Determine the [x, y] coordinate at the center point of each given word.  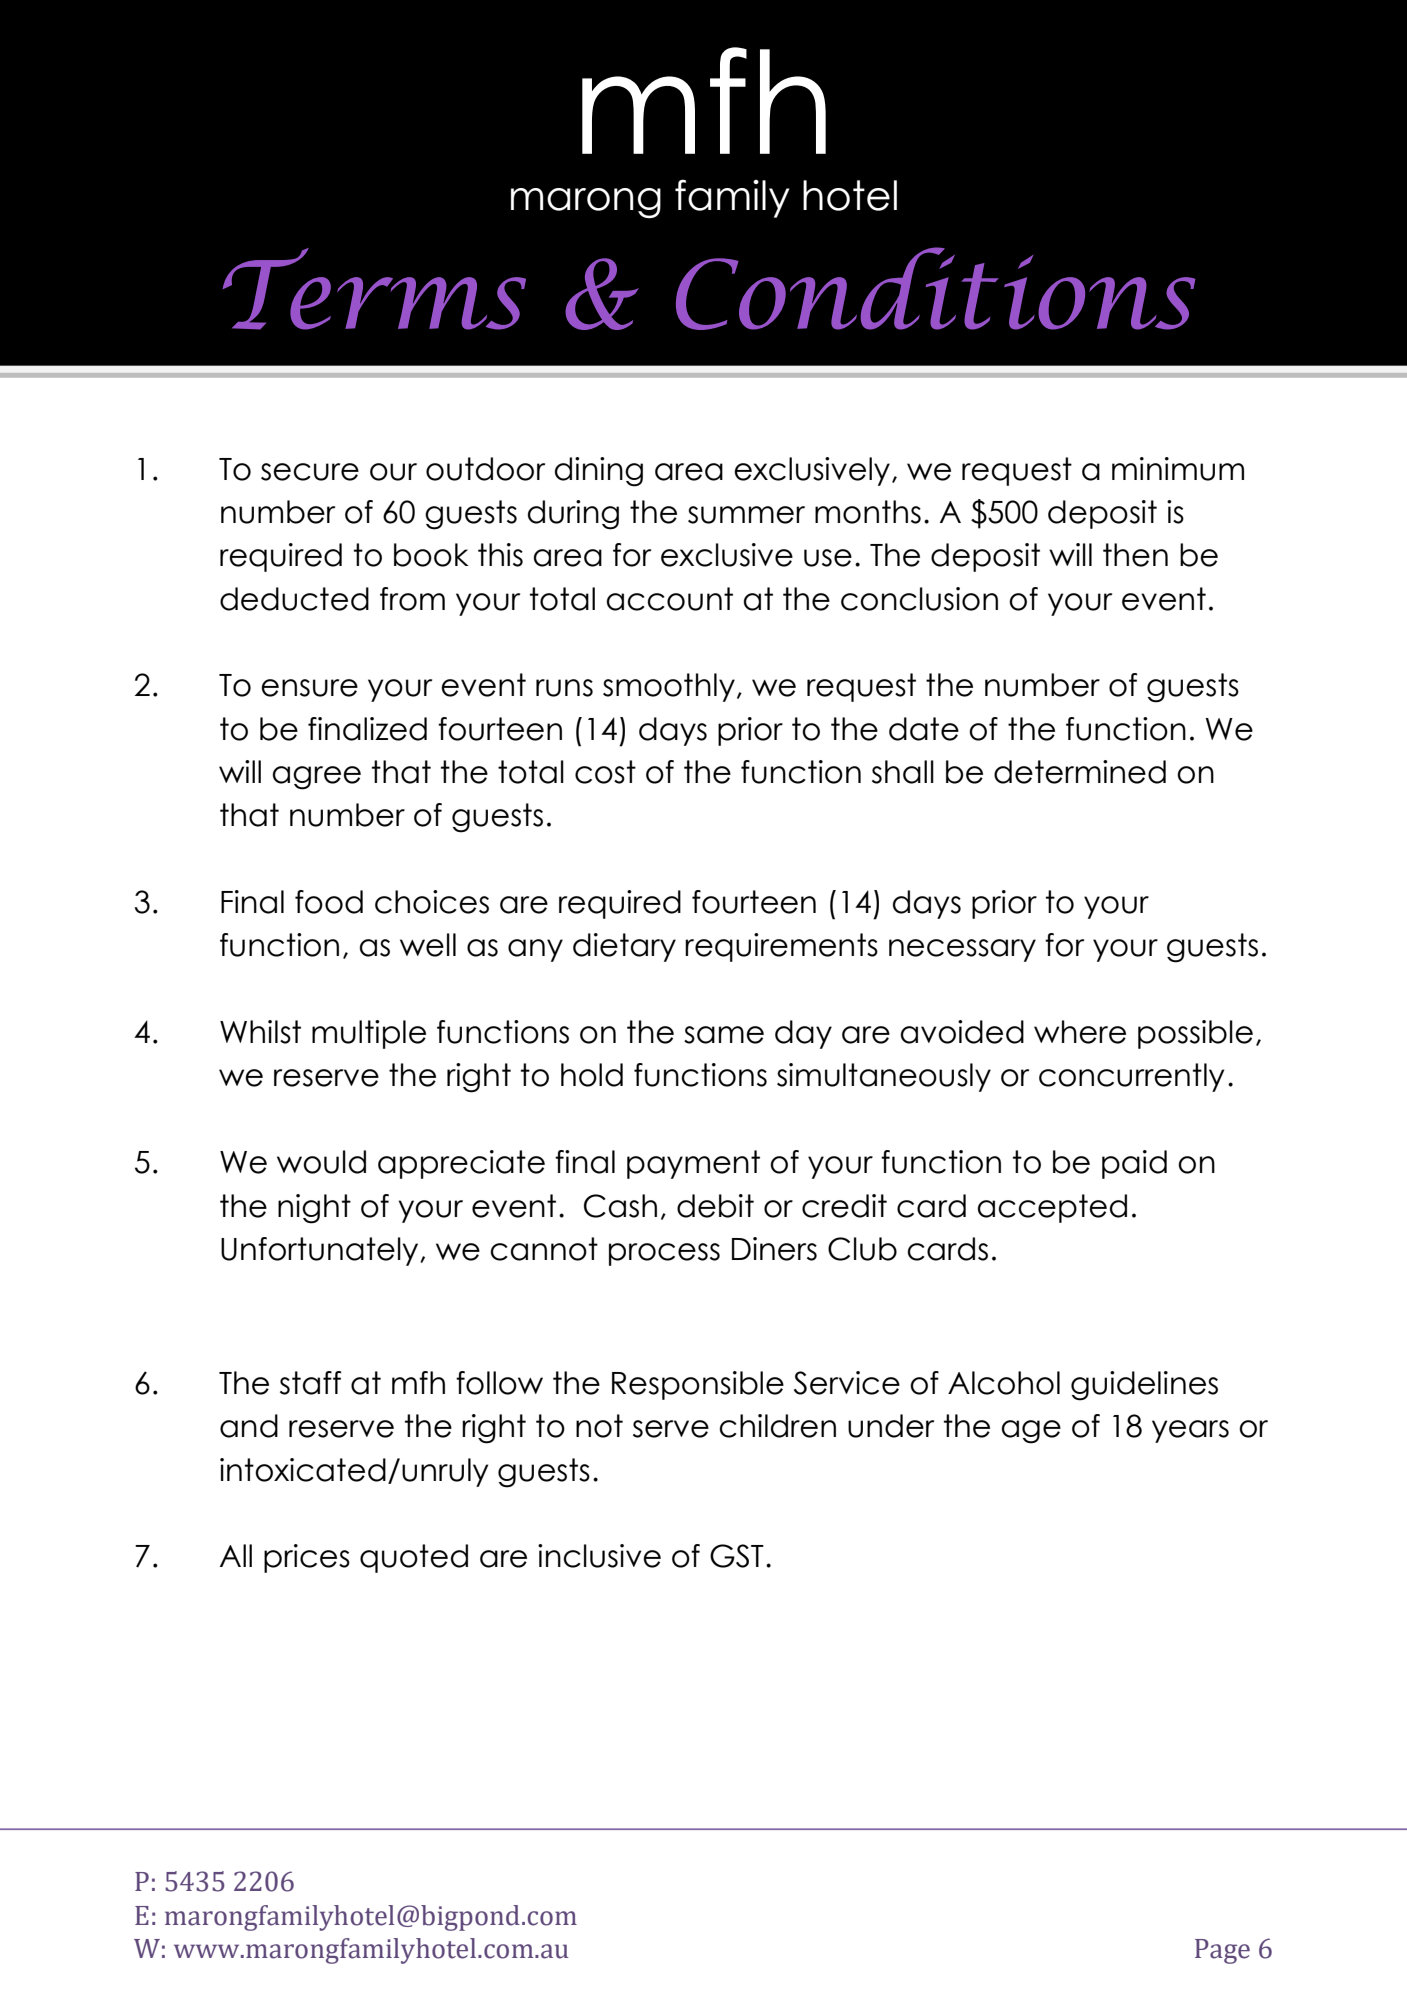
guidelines [1144, 1386]
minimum [1178, 469]
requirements [781, 947]
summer [746, 515]
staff [310, 1383]
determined [1080, 772]
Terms [374, 289]
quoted [414, 1558]
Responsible [698, 1385]
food [329, 902]
